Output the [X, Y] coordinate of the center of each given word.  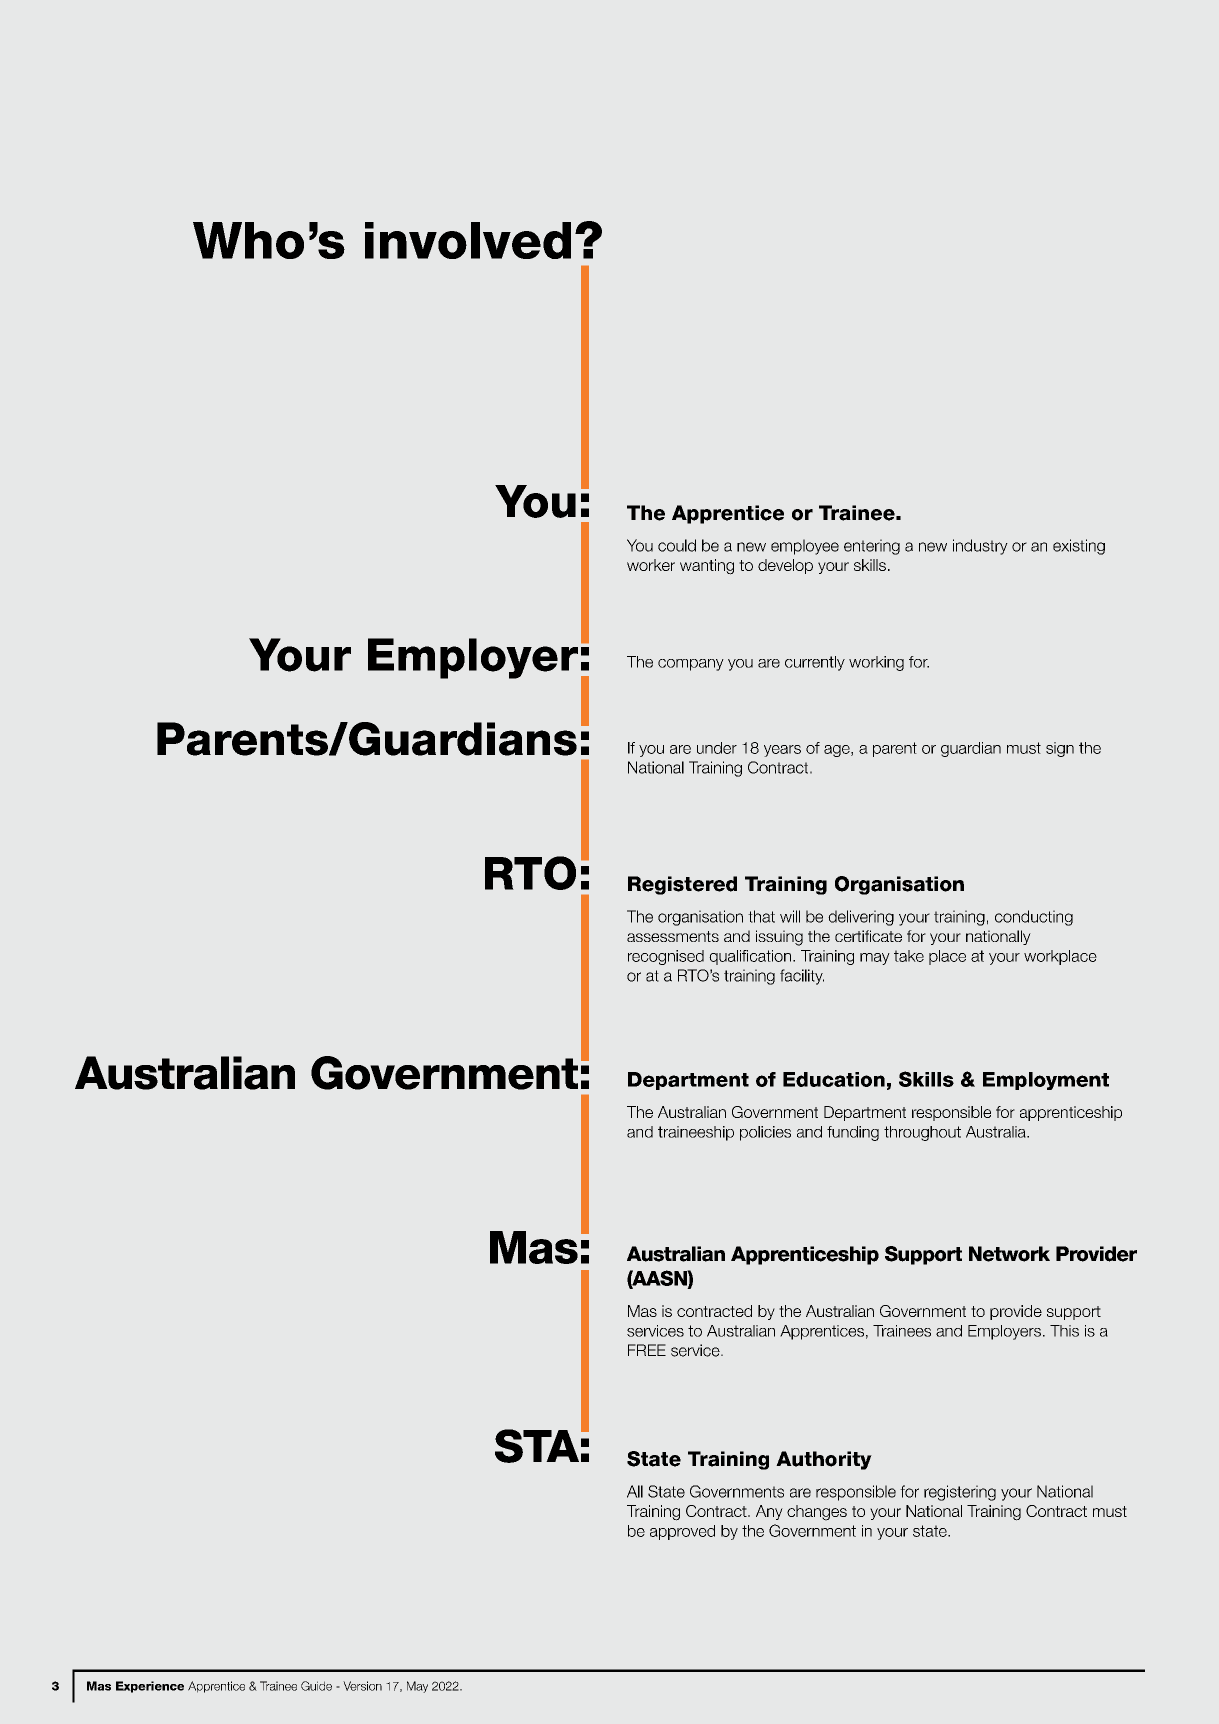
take [909, 956]
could [677, 545]
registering [960, 1493]
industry [980, 547]
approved [682, 1532]
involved [468, 240]
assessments [673, 936]
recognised [666, 957]
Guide [316, 1686]
